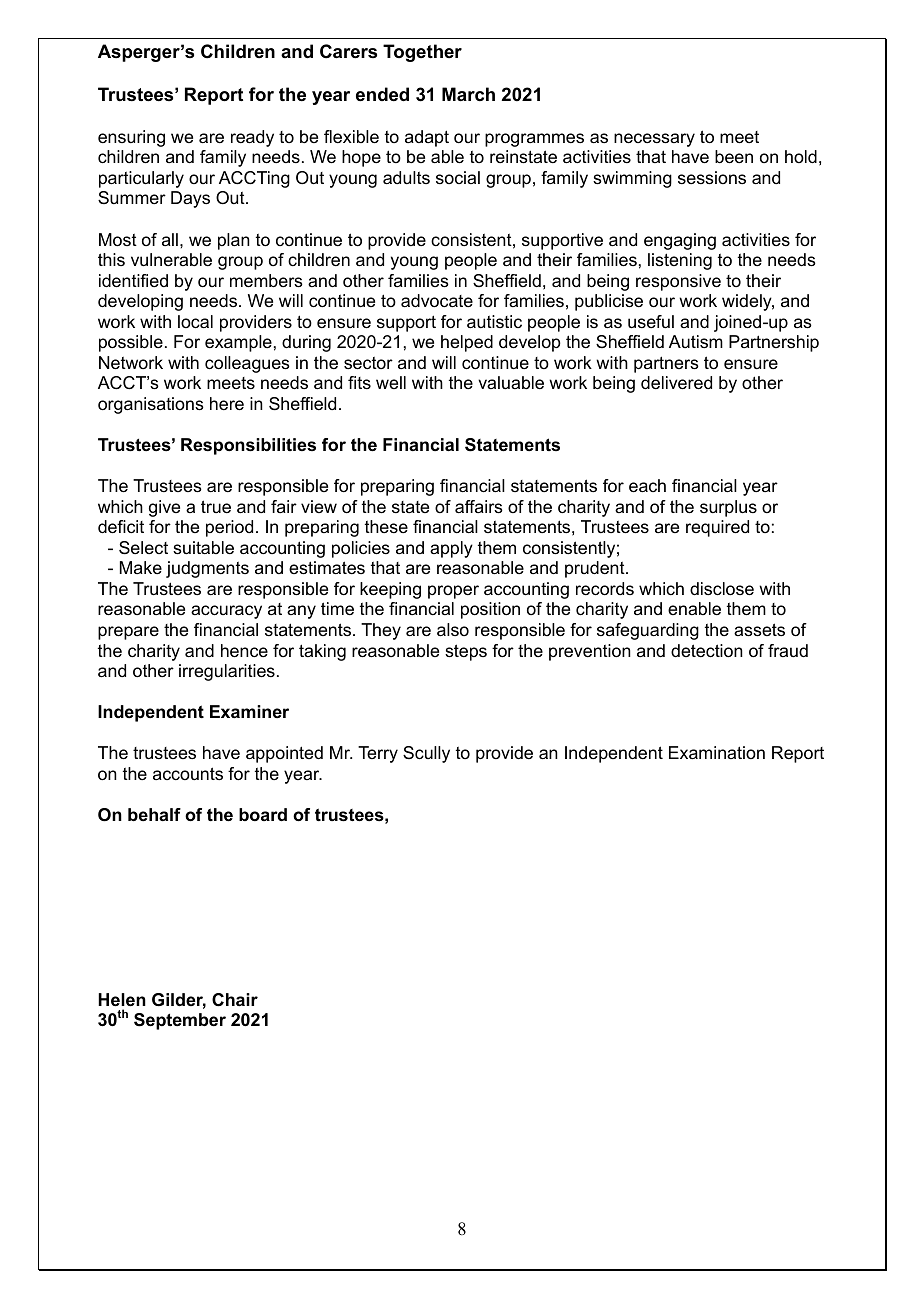 The image size is (924, 1308). Describe the element at coordinates (235, 1000) in the image. I see `Chair` at that location.
